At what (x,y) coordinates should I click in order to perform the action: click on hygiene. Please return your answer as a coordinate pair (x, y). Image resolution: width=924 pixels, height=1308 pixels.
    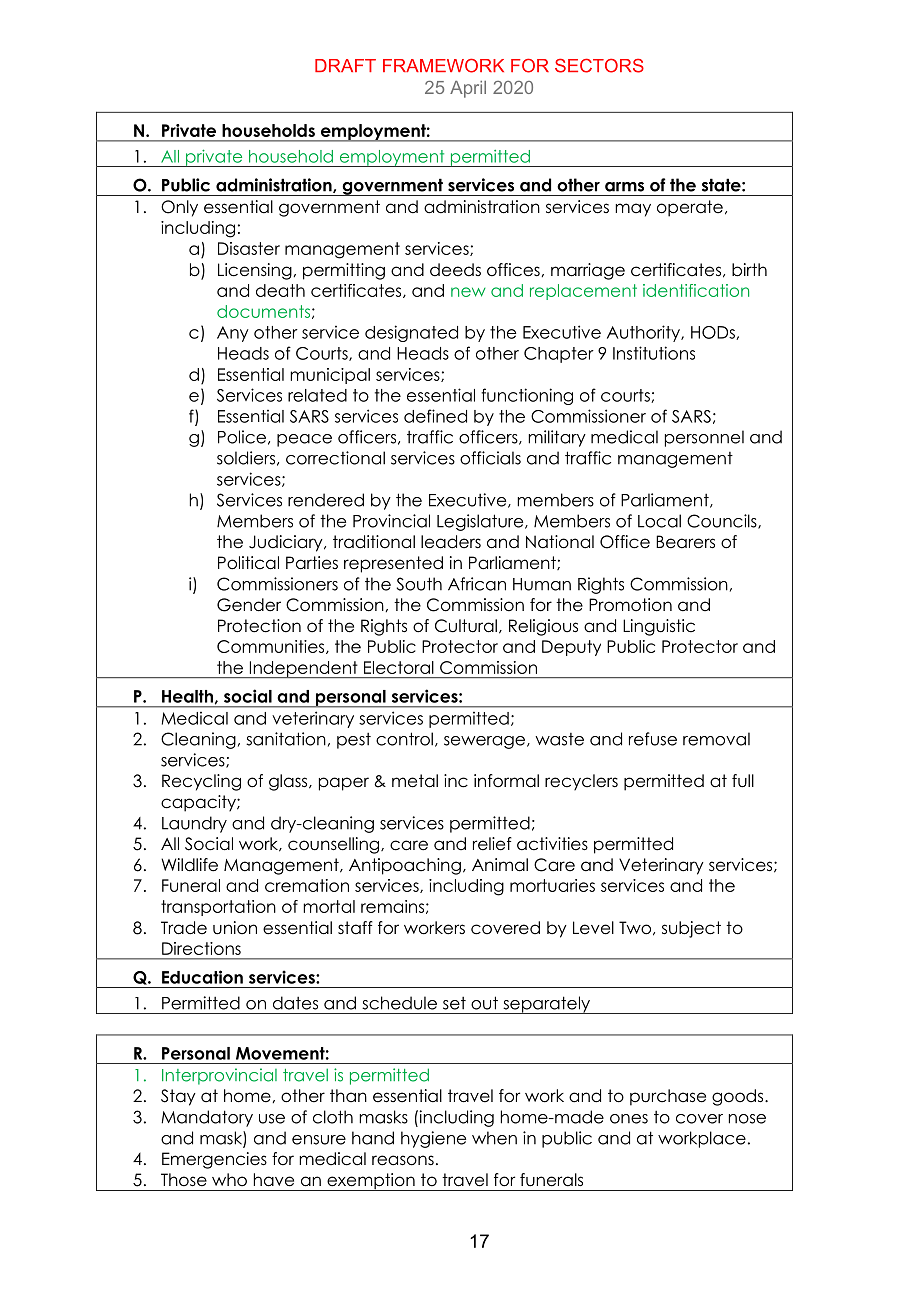
    Looking at the image, I should click on (433, 1139).
